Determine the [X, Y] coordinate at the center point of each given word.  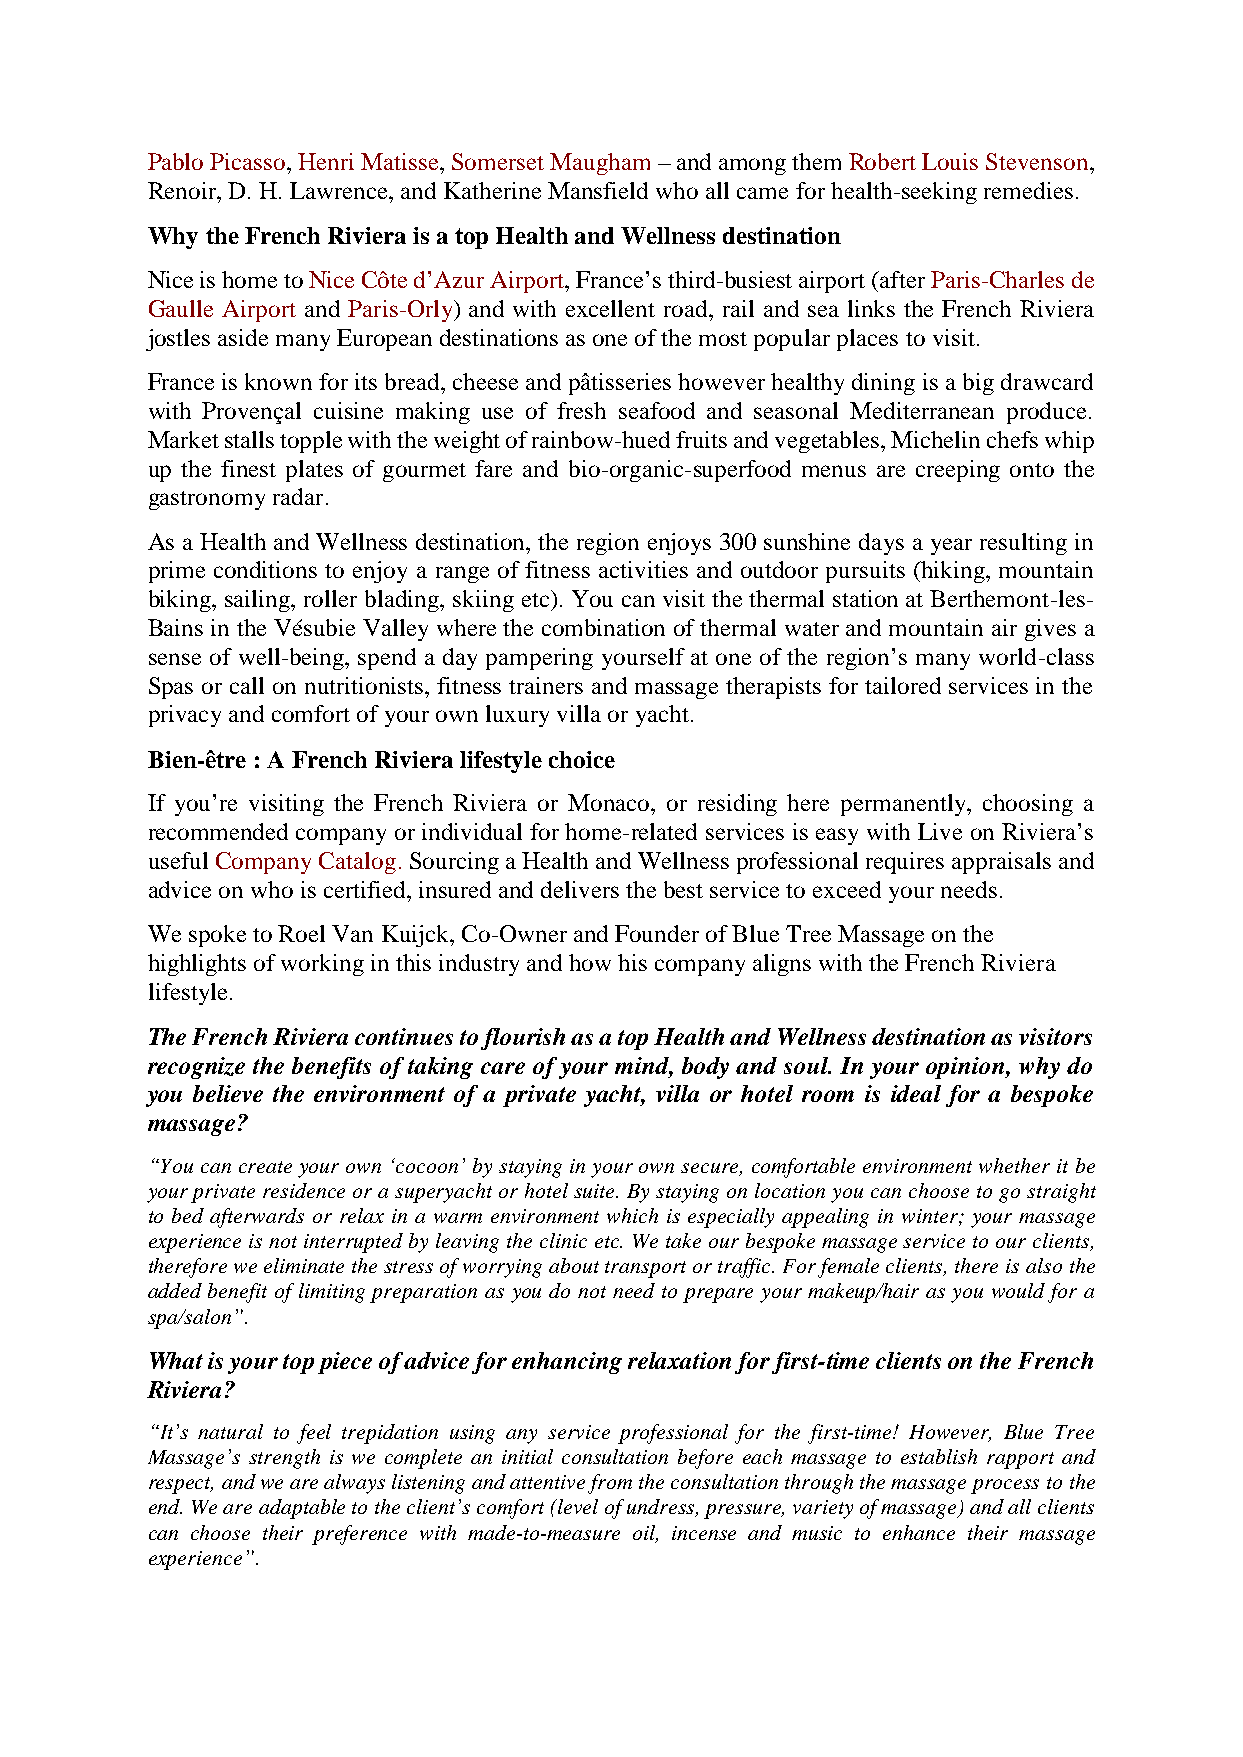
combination [603, 627]
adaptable [302, 1509]
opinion [966, 1068]
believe [228, 1093]
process [1005, 1486]
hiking [953, 572]
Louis [950, 161]
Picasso [249, 161]
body [705, 1068]
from [610, 1484]
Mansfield [598, 190]
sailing [259, 601]
